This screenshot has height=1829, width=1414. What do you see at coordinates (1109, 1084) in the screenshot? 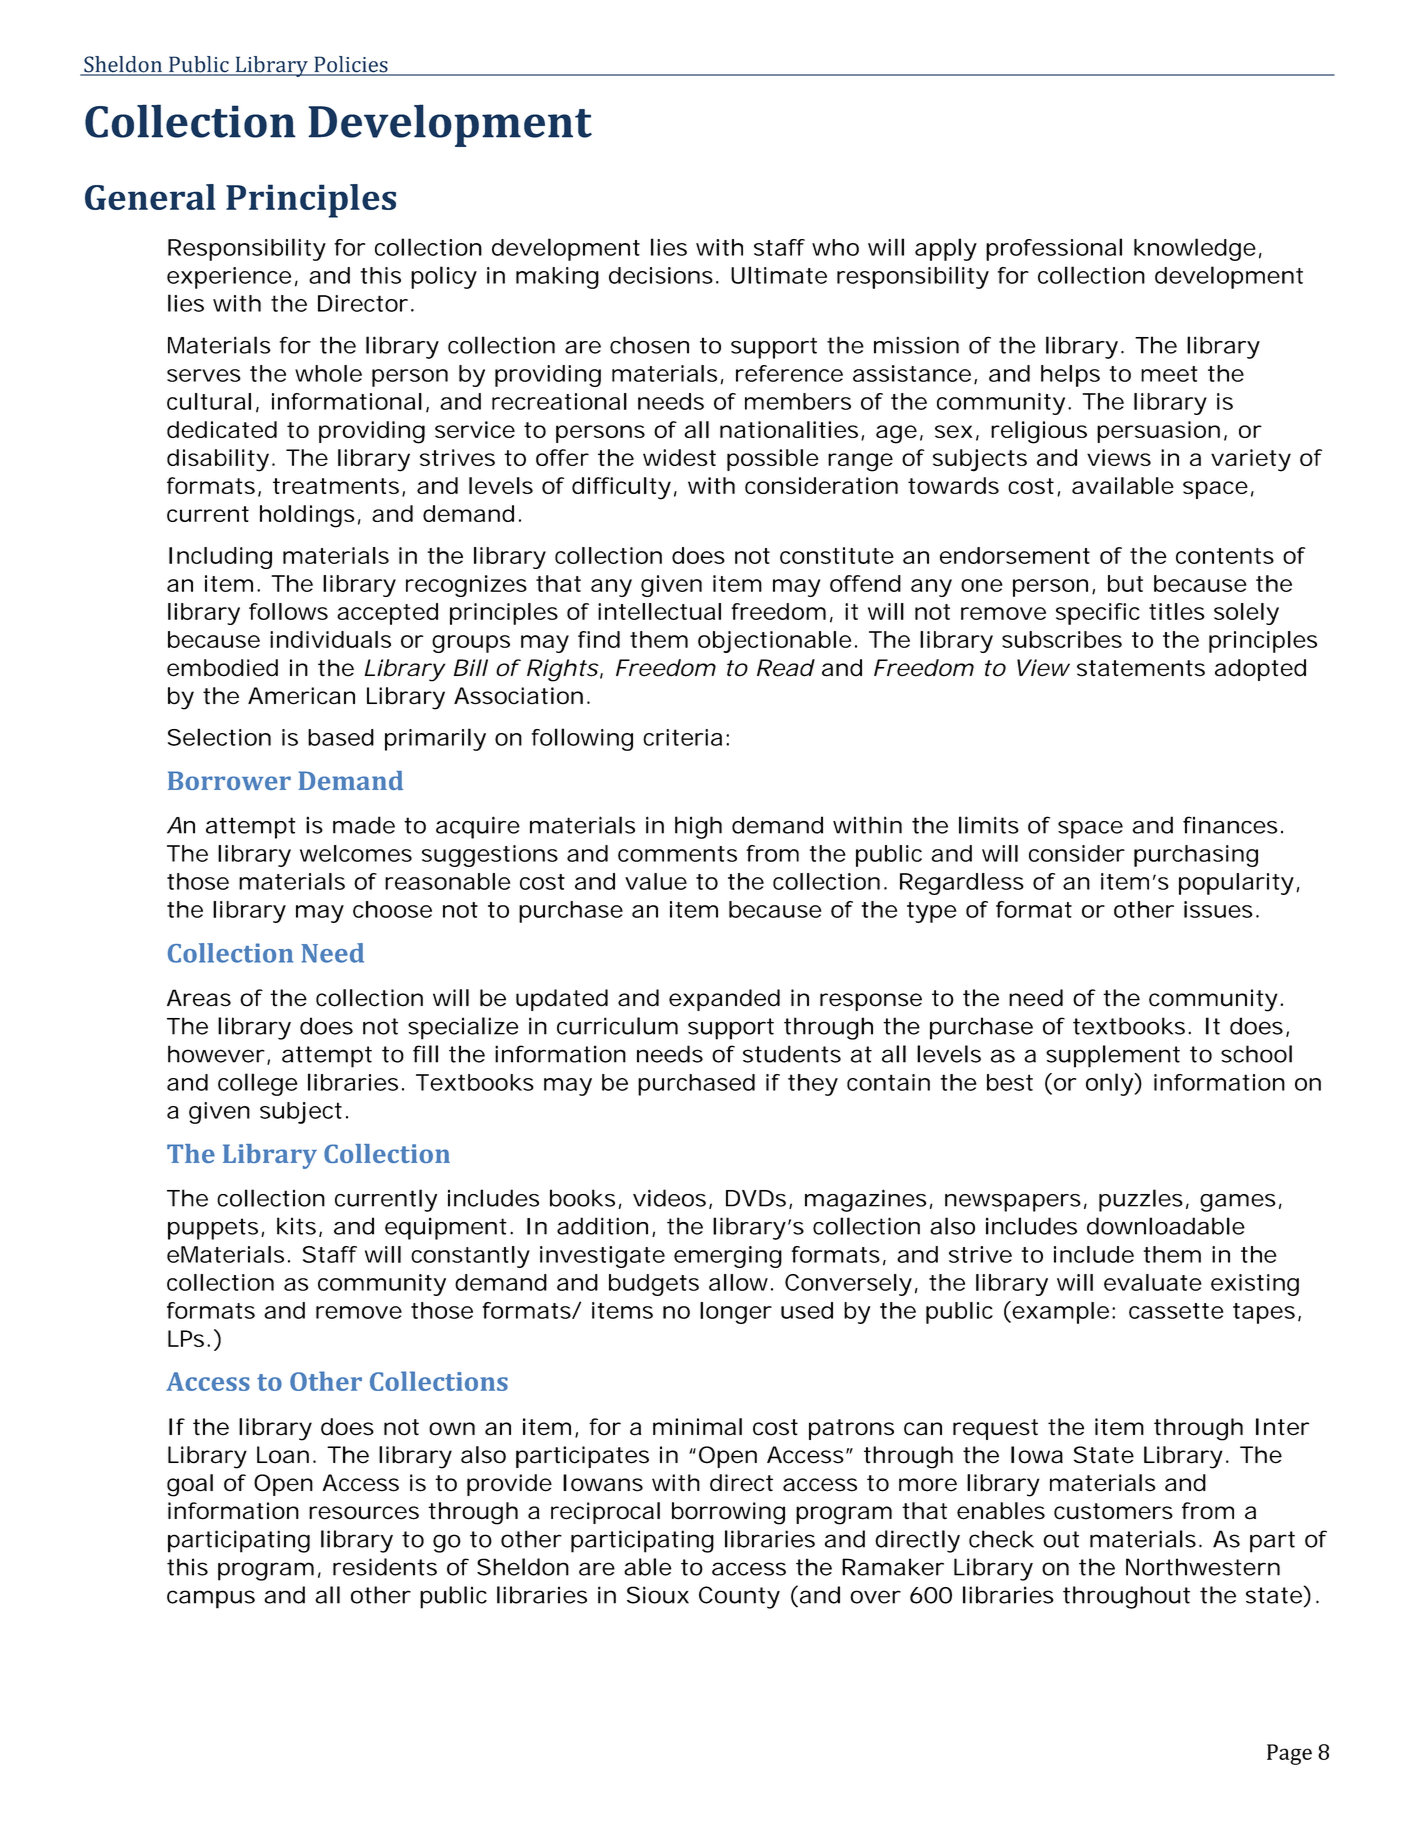
I see `only` at bounding box center [1109, 1084].
